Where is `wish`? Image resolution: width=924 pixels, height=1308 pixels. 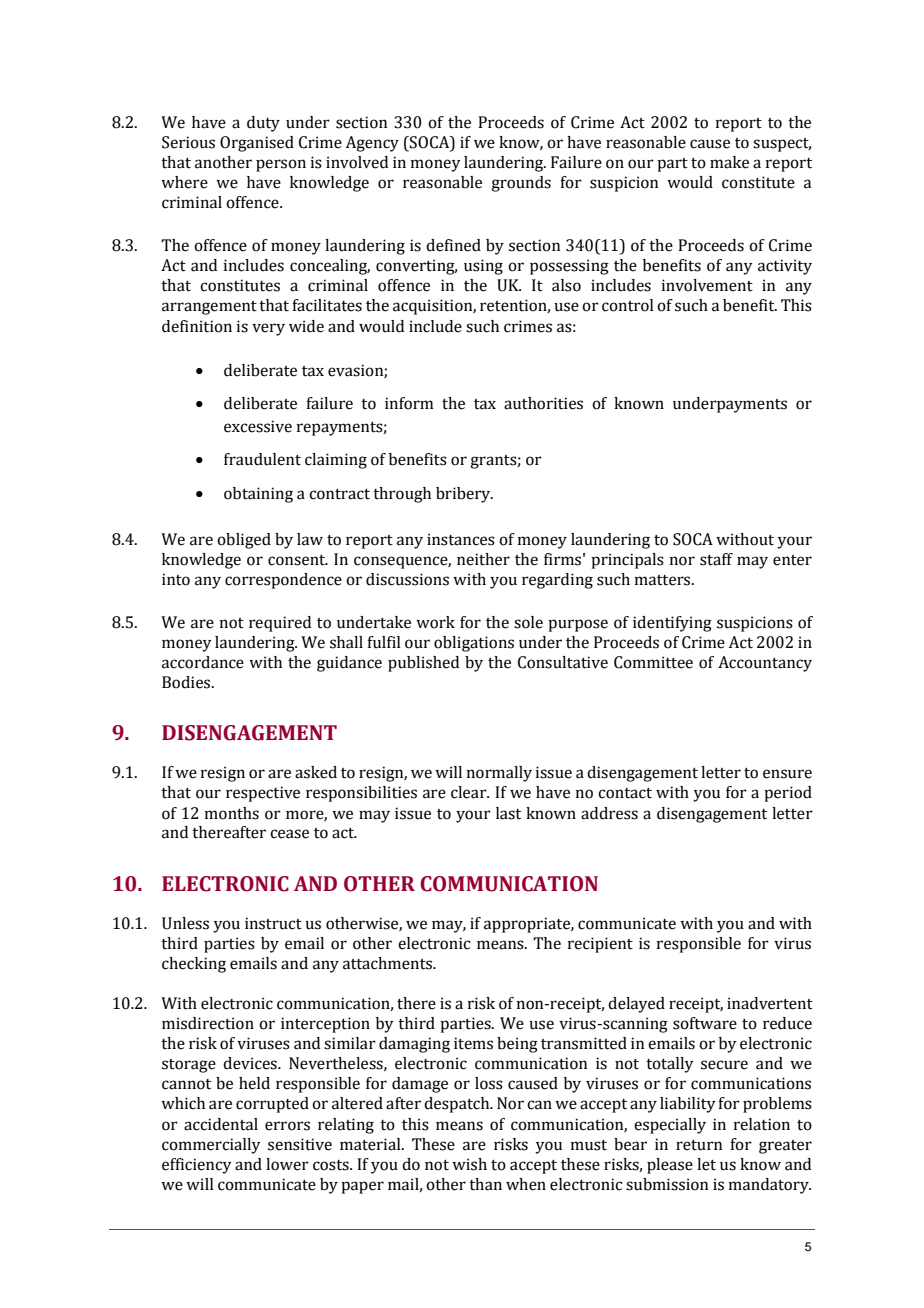
wish is located at coordinates (469, 1164).
